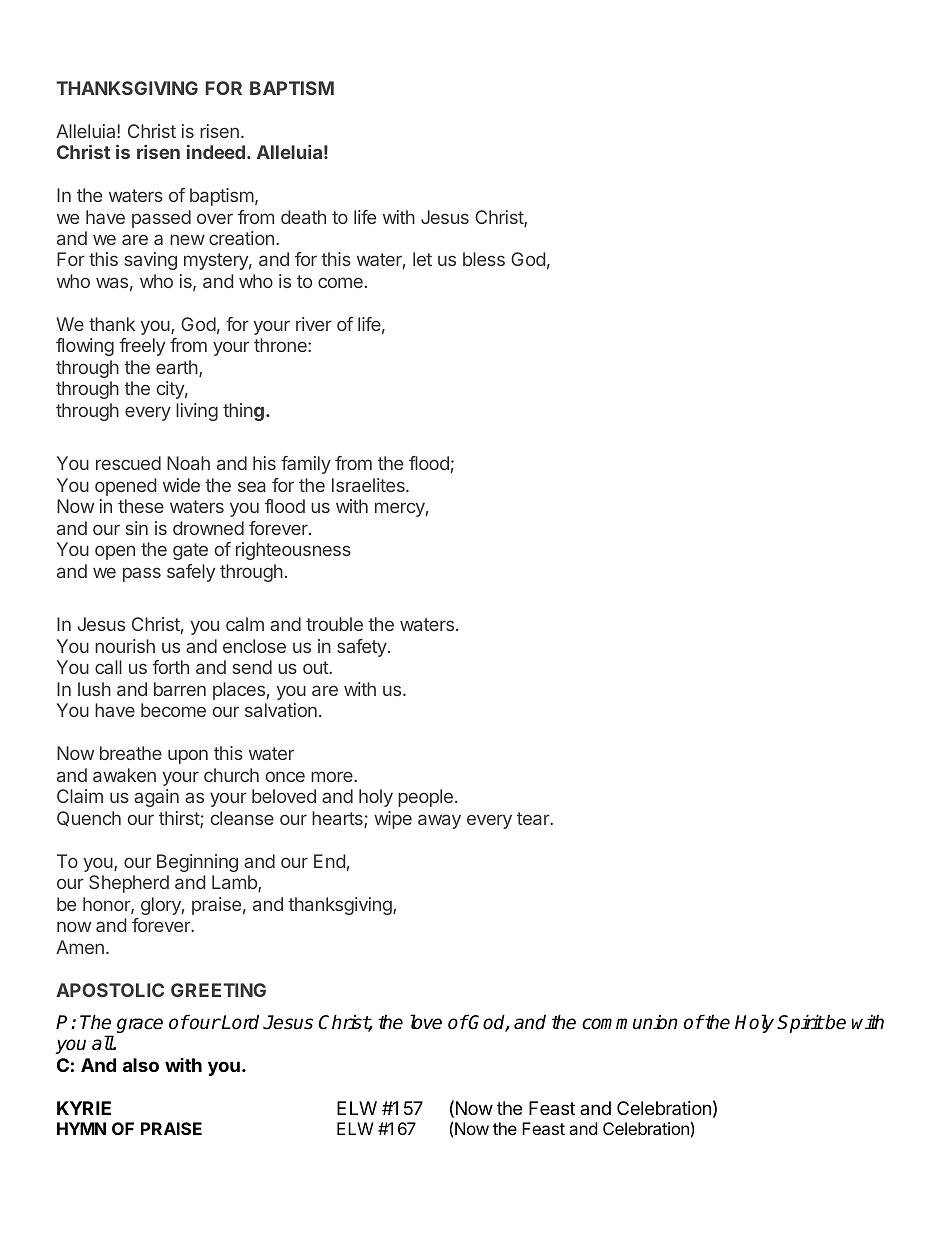  I want to click on again, so click(156, 798).
